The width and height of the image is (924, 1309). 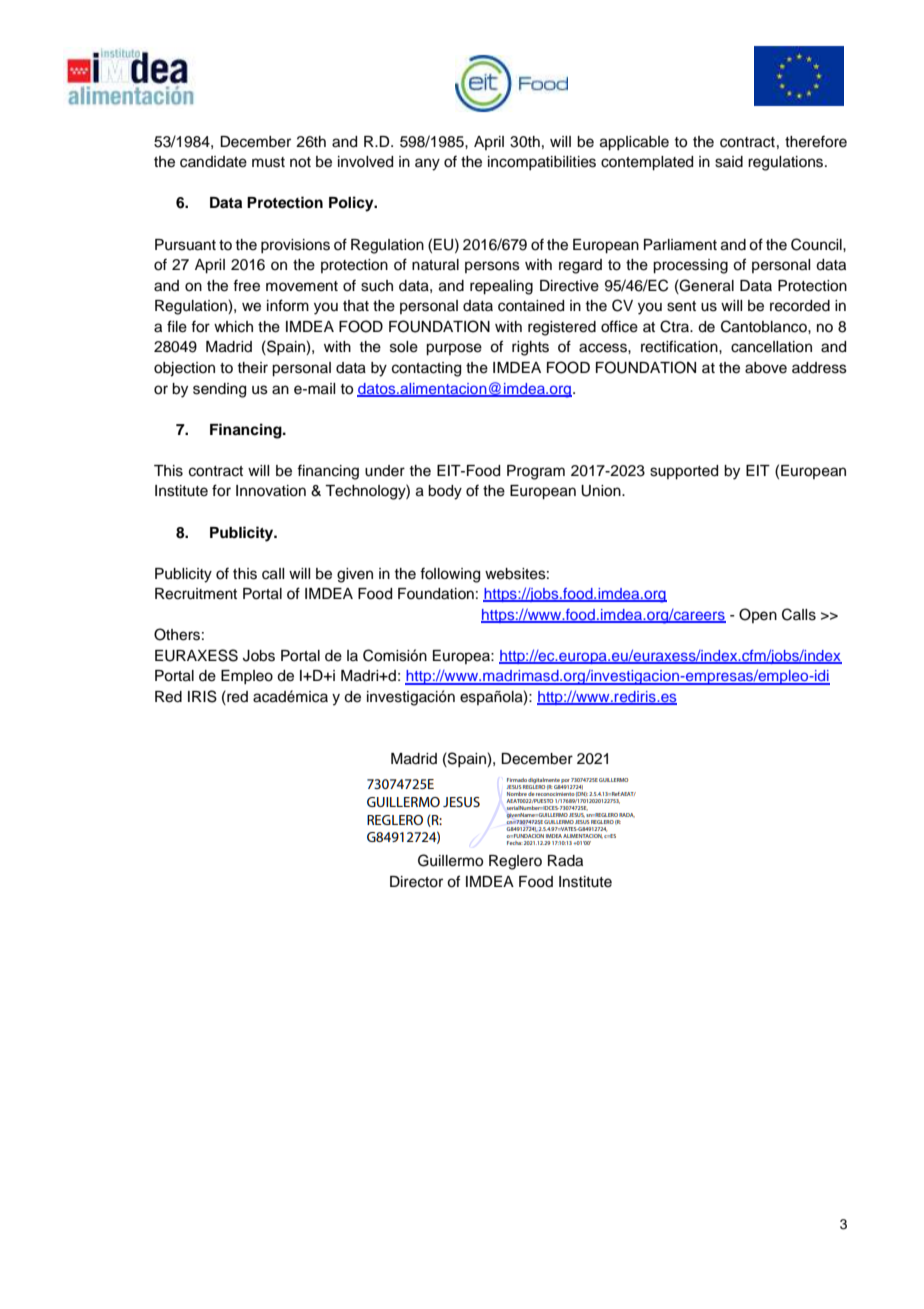 What do you see at coordinates (233, 327) in the image?
I see `which` at bounding box center [233, 327].
